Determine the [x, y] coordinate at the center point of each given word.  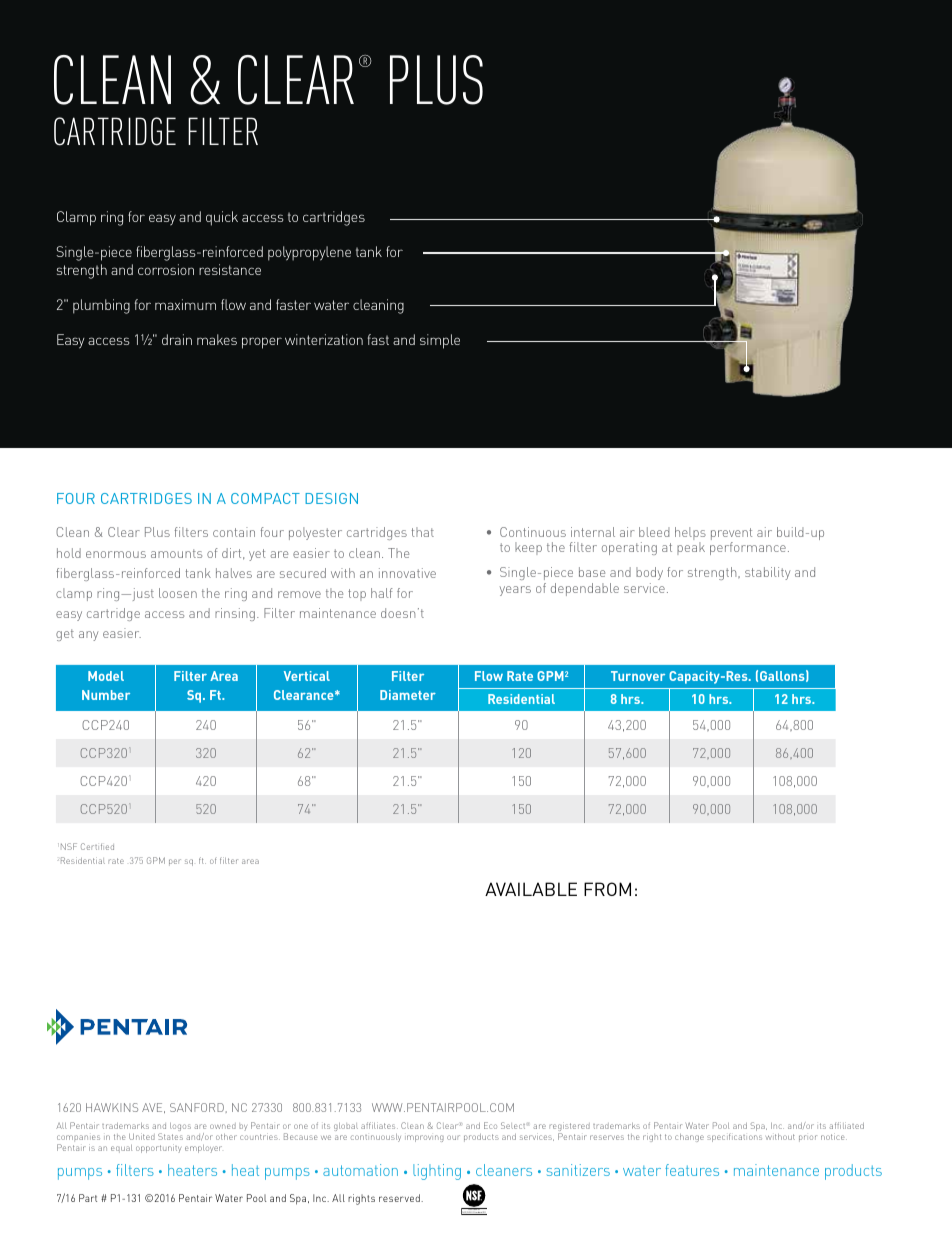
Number [106, 695]
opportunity [158, 1148]
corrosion [166, 269]
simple [440, 341]
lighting [437, 1172]
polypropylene [309, 253]
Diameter [408, 695]
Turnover [638, 676]
